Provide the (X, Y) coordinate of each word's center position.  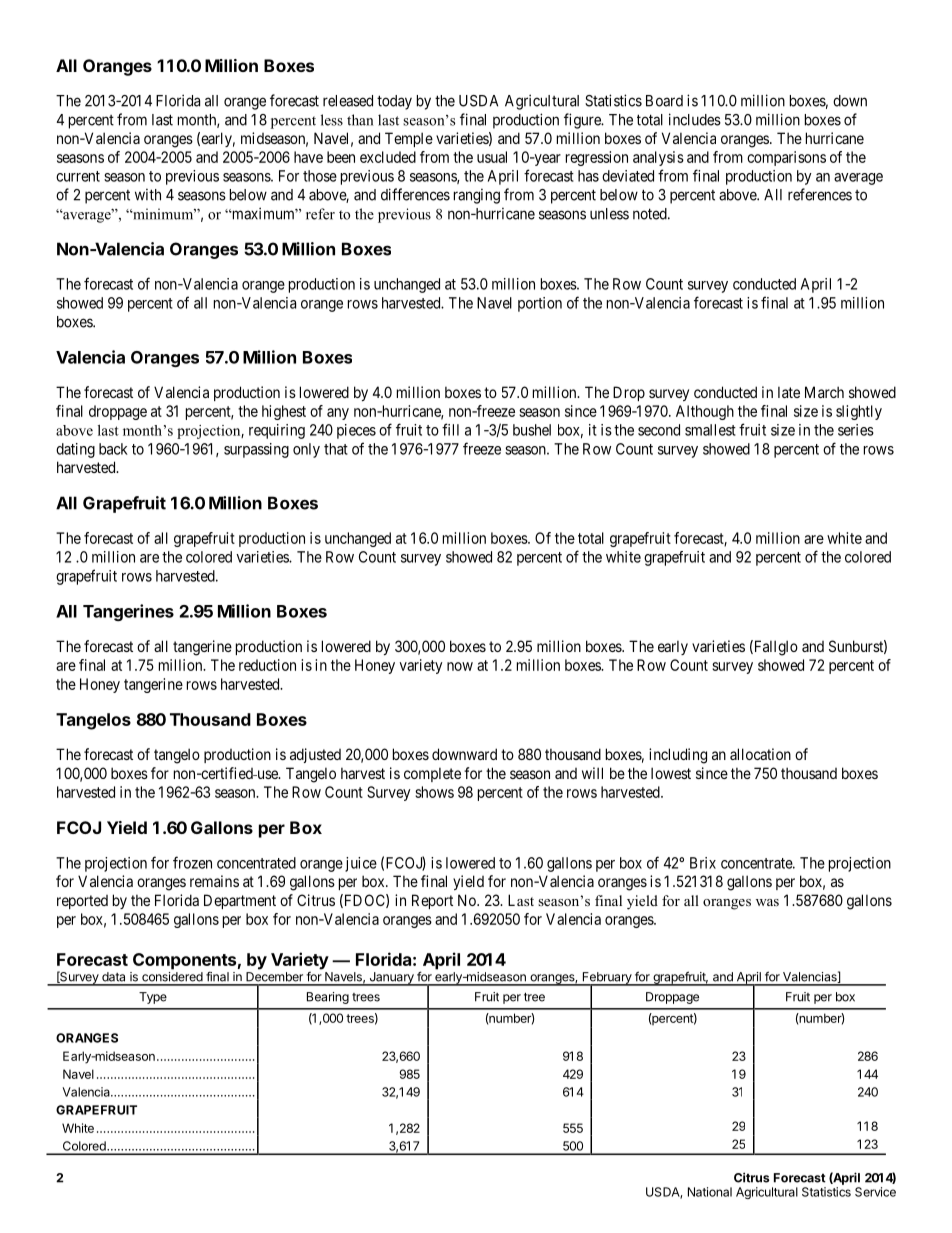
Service (875, 1192)
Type (153, 998)
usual (492, 157)
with (148, 195)
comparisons (786, 158)
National (710, 1192)
